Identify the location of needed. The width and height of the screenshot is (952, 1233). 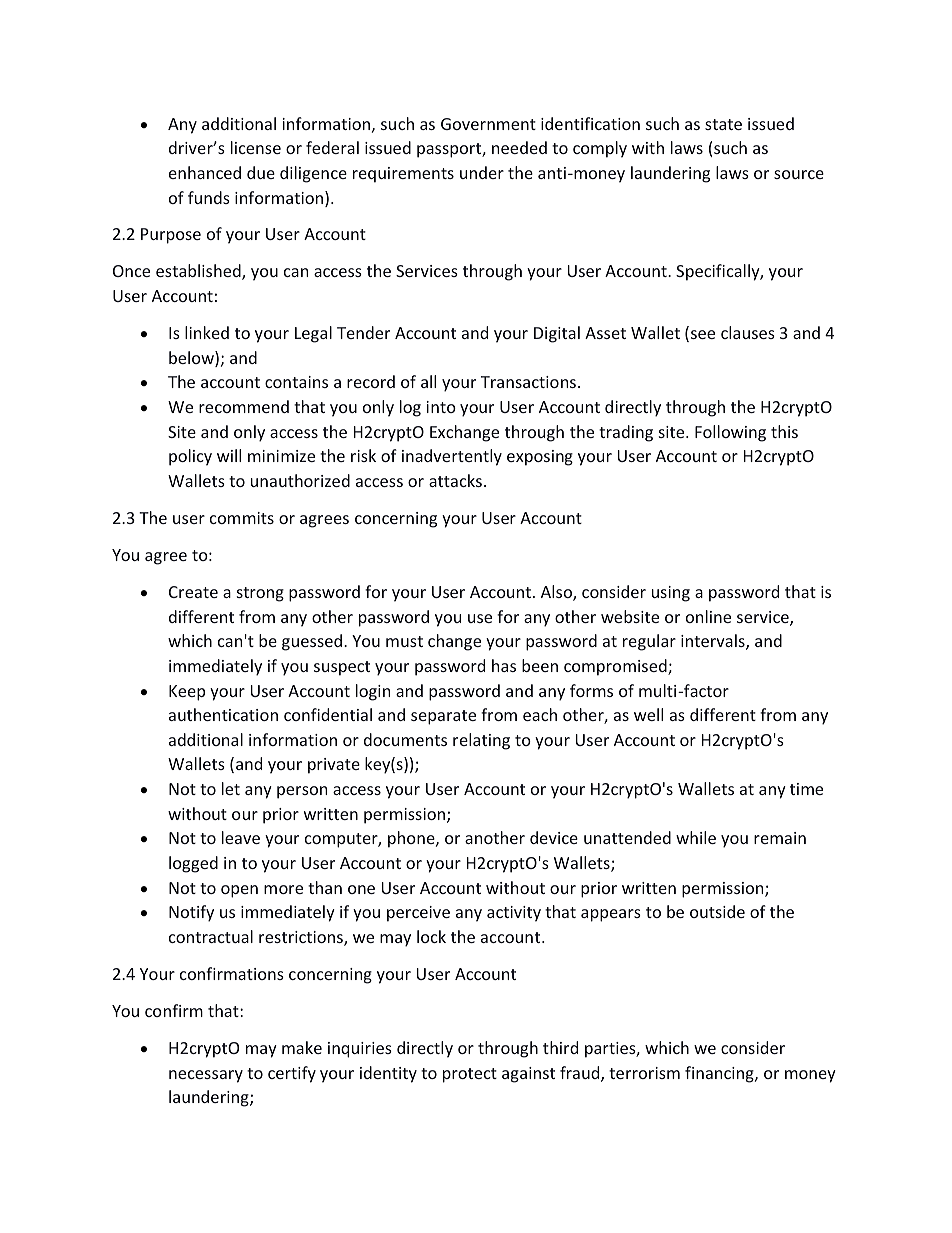
(519, 147).
